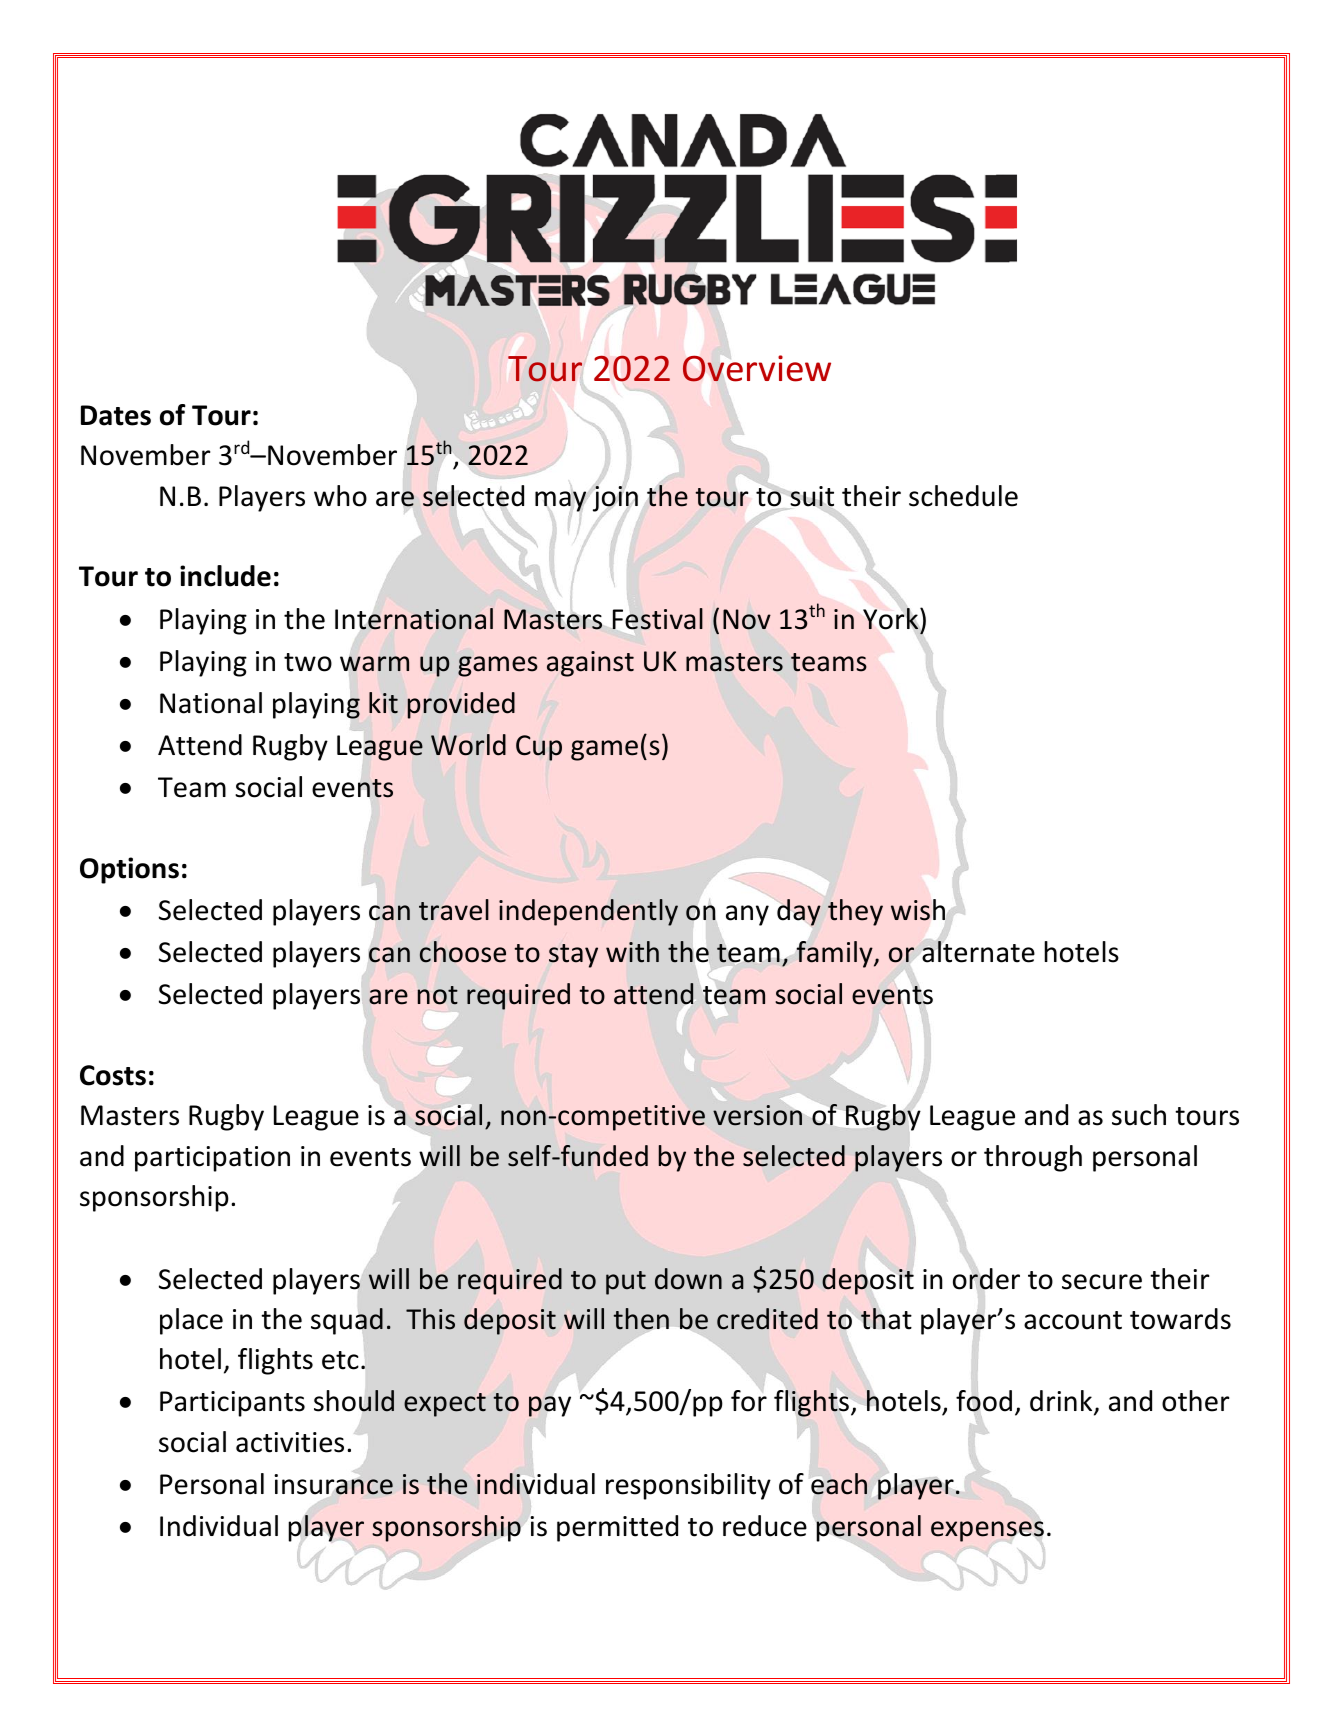  What do you see at coordinates (963, 496) in the page?
I see `schedule` at bounding box center [963, 496].
